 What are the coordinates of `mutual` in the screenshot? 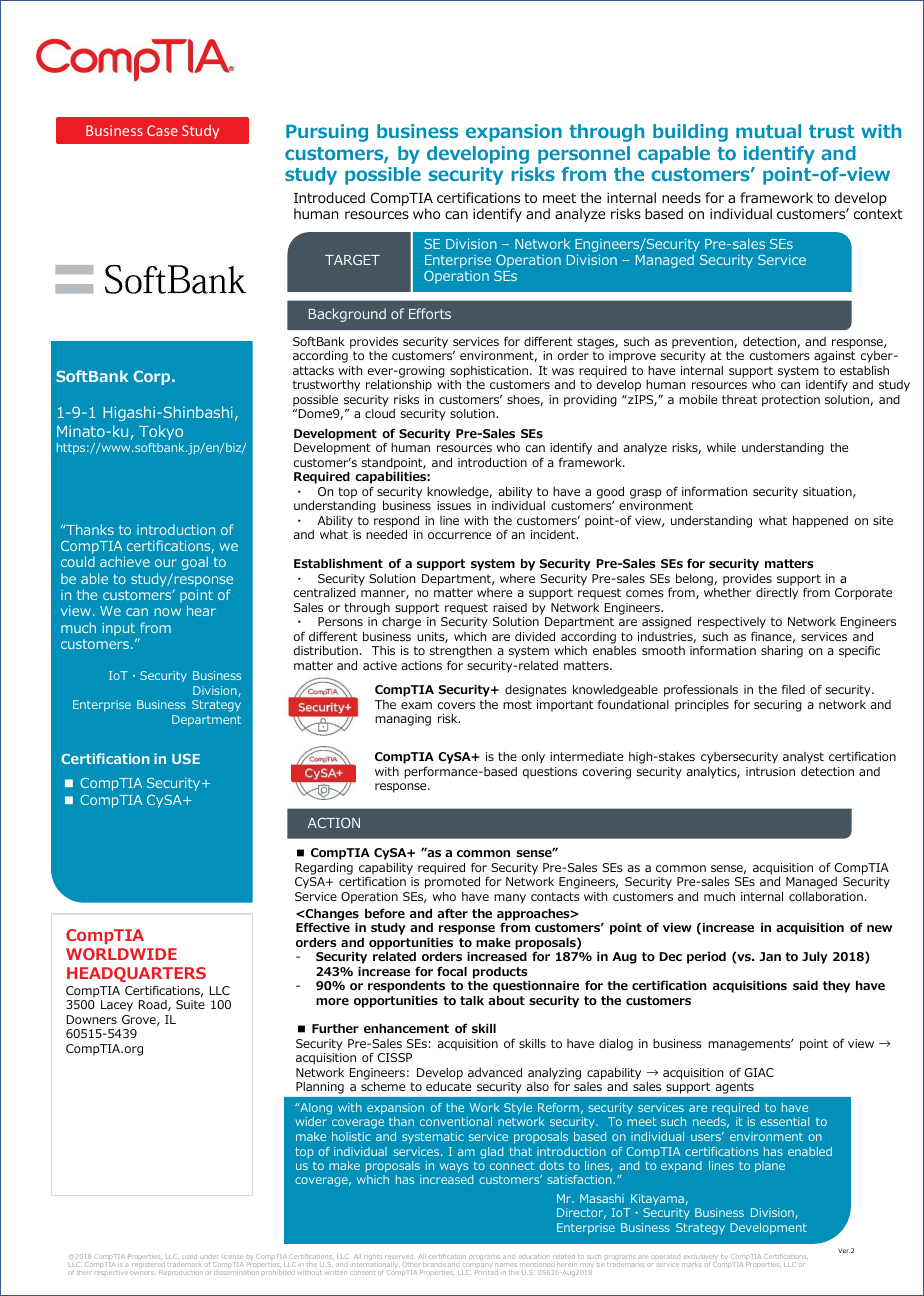 It's located at (768, 131).
